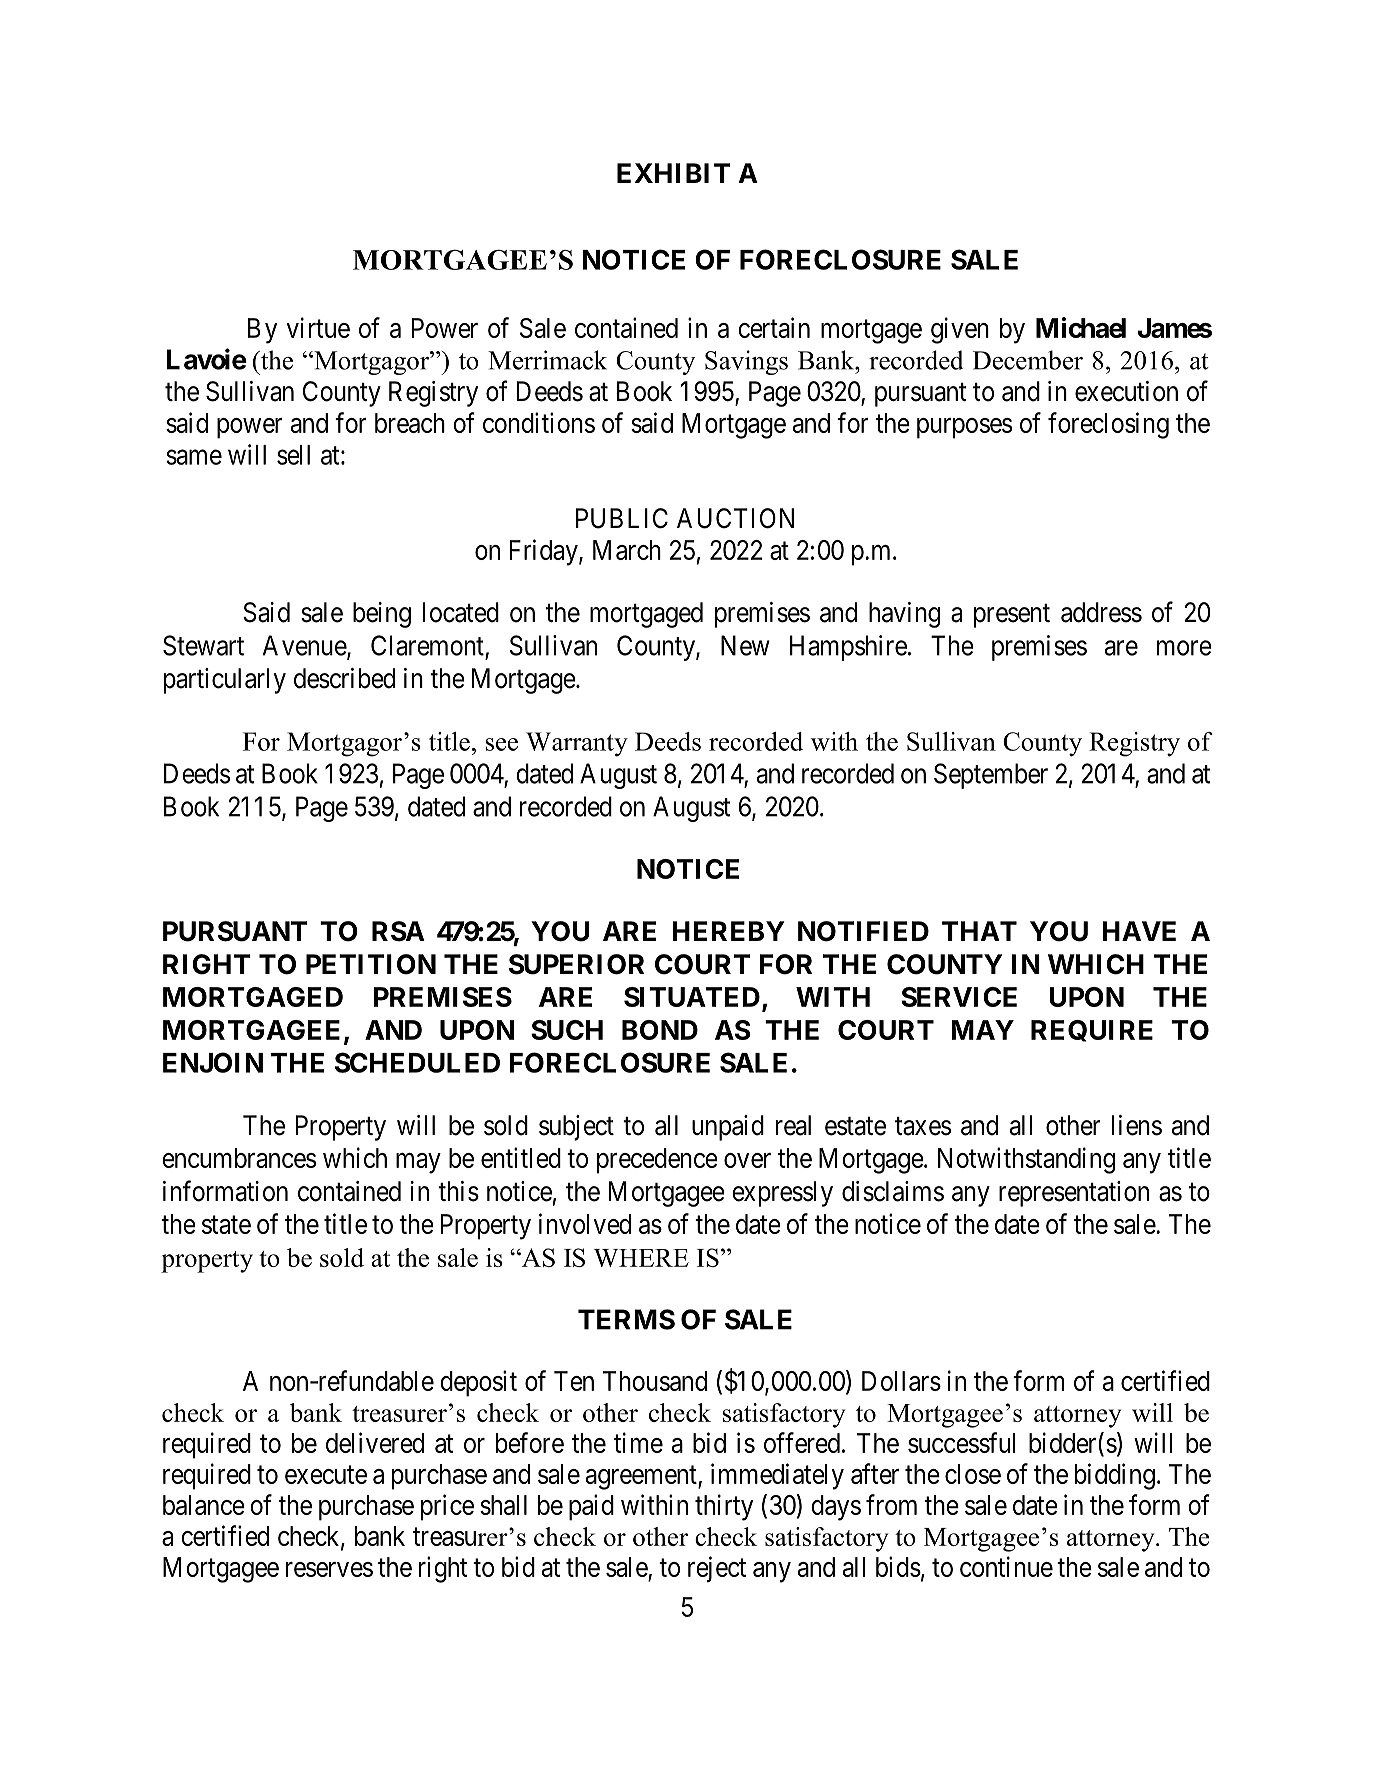  Describe the element at coordinates (293, 455) in the screenshot. I see `sell` at that location.
